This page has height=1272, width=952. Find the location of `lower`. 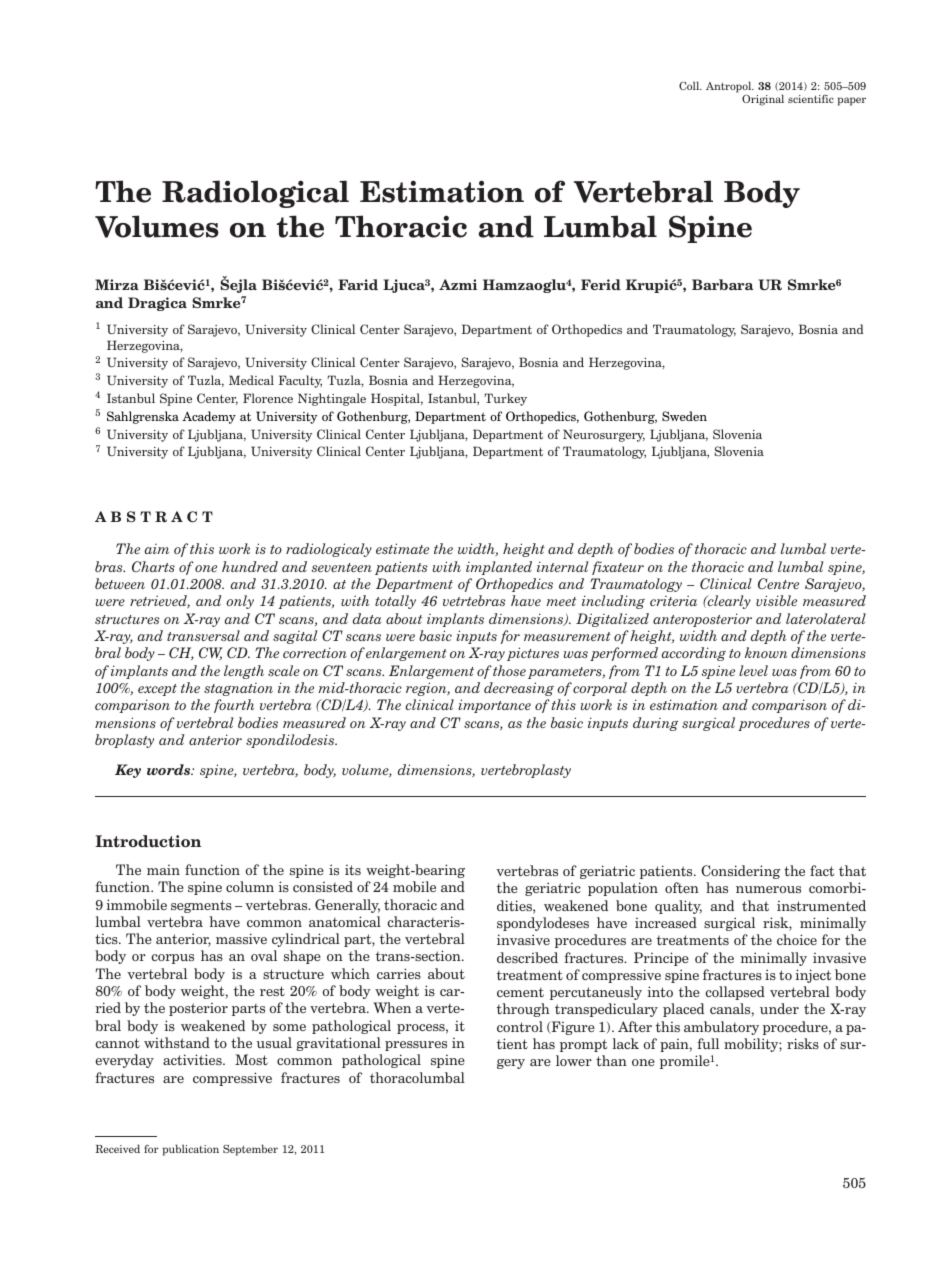

lower is located at coordinates (574, 1060).
